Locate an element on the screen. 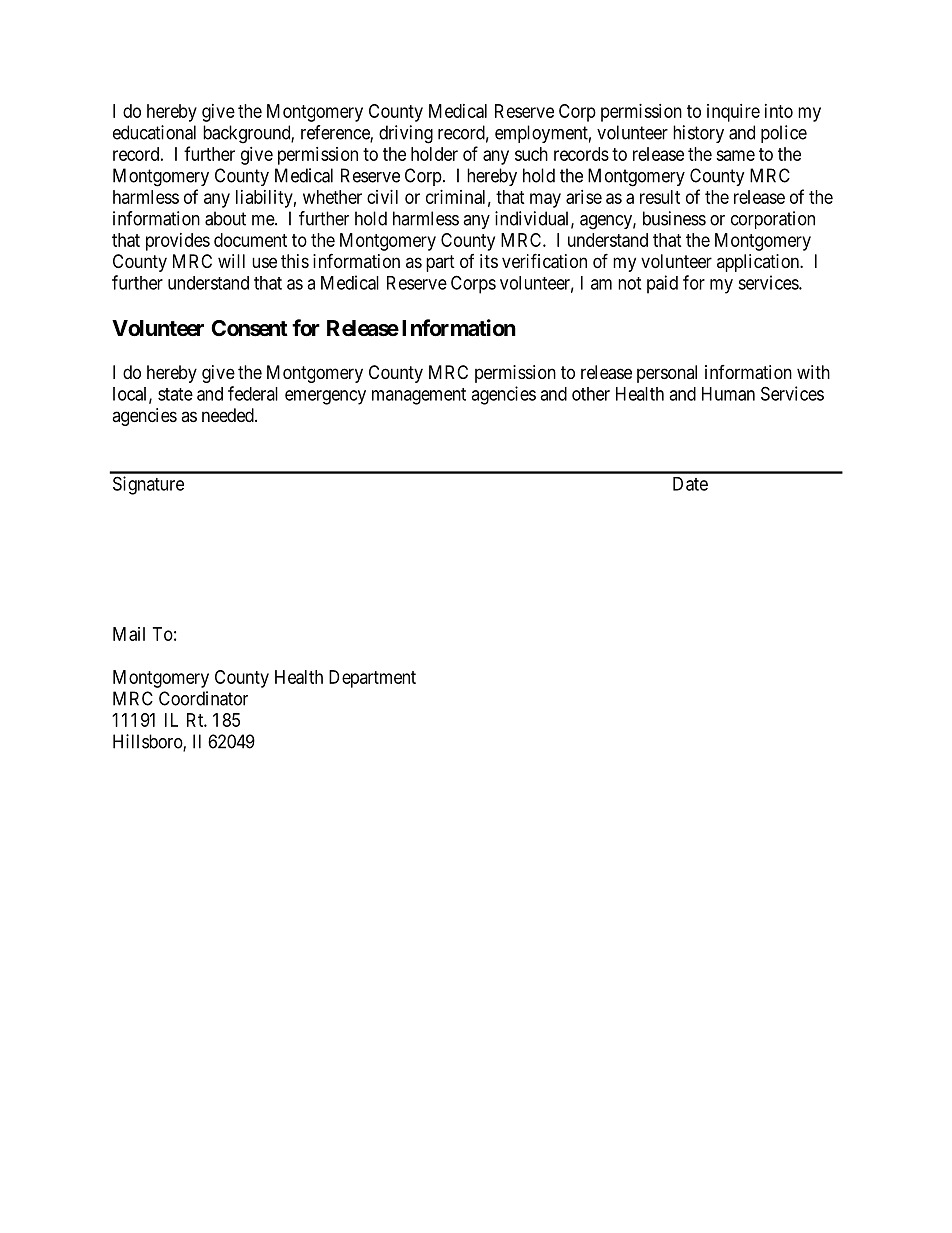  Coordinator is located at coordinates (203, 698).
